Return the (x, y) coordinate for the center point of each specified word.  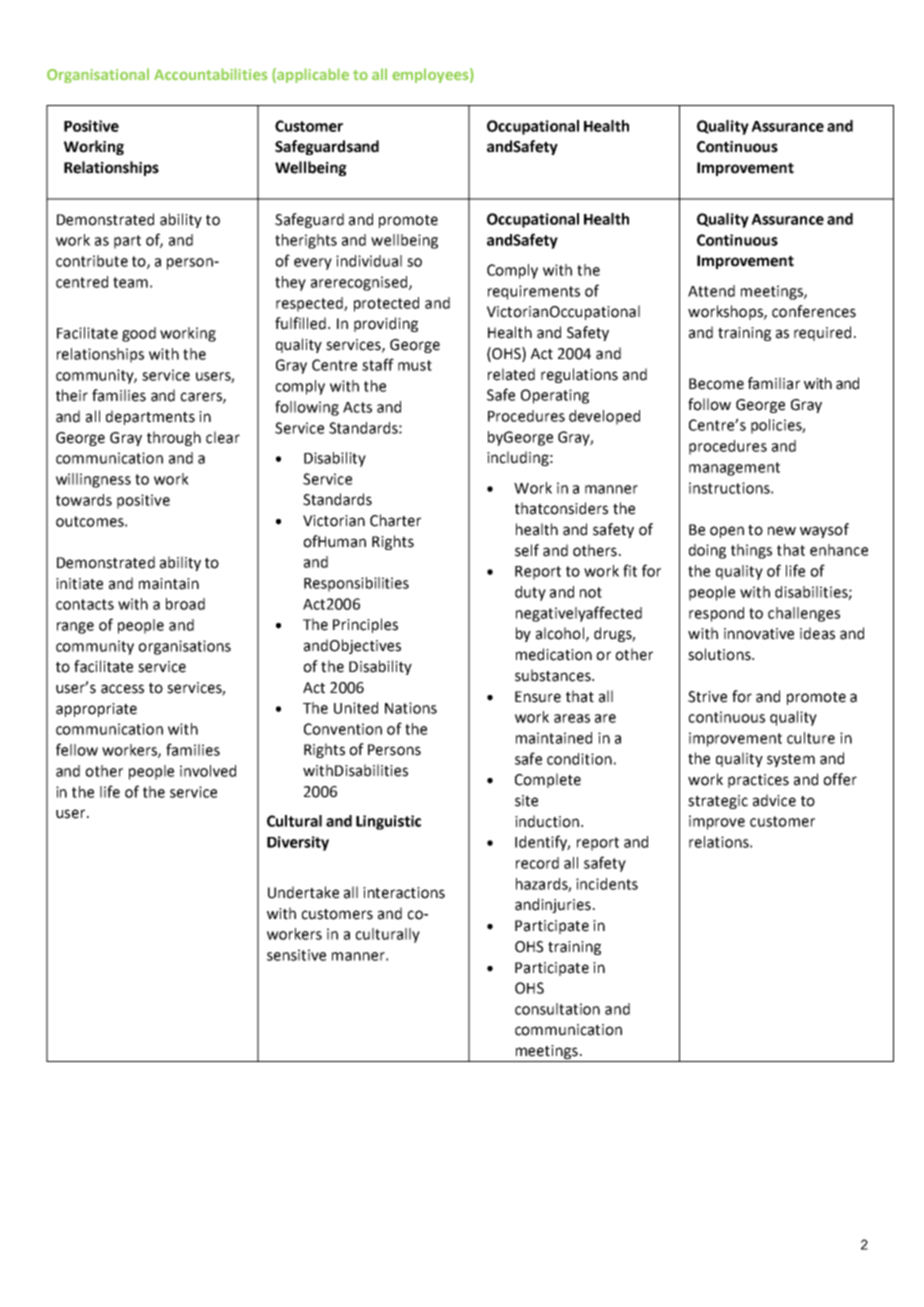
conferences (814, 311)
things (751, 551)
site (526, 801)
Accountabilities (211, 74)
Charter (395, 520)
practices (758, 781)
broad (185, 604)
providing (386, 324)
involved (208, 771)
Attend (711, 291)
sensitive (296, 955)
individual (369, 261)
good (139, 334)
